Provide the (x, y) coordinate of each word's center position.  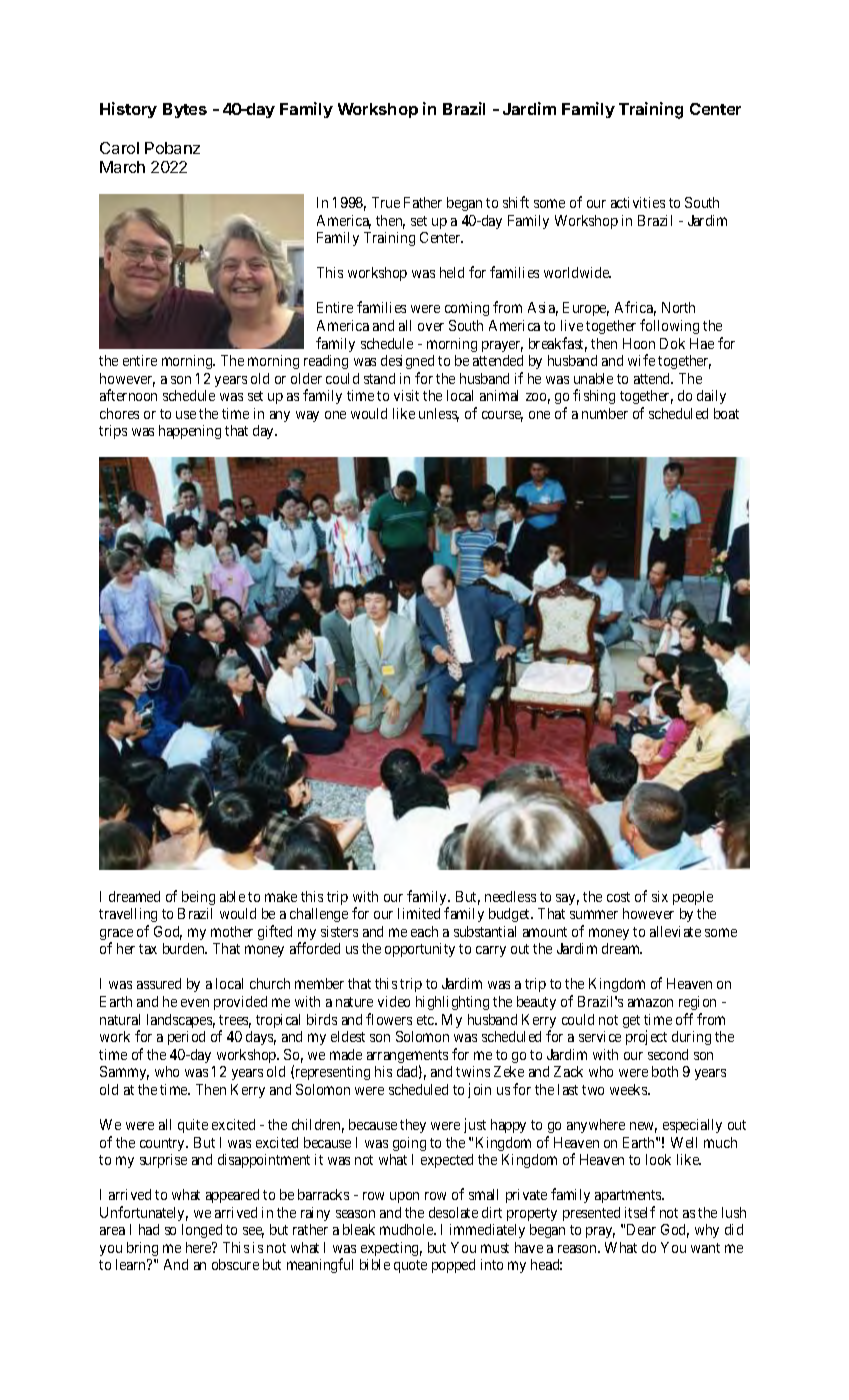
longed (202, 1231)
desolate (453, 1212)
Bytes (185, 110)
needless (510, 896)
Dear (641, 1229)
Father (423, 202)
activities (638, 202)
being (198, 898)
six (660, 896)
